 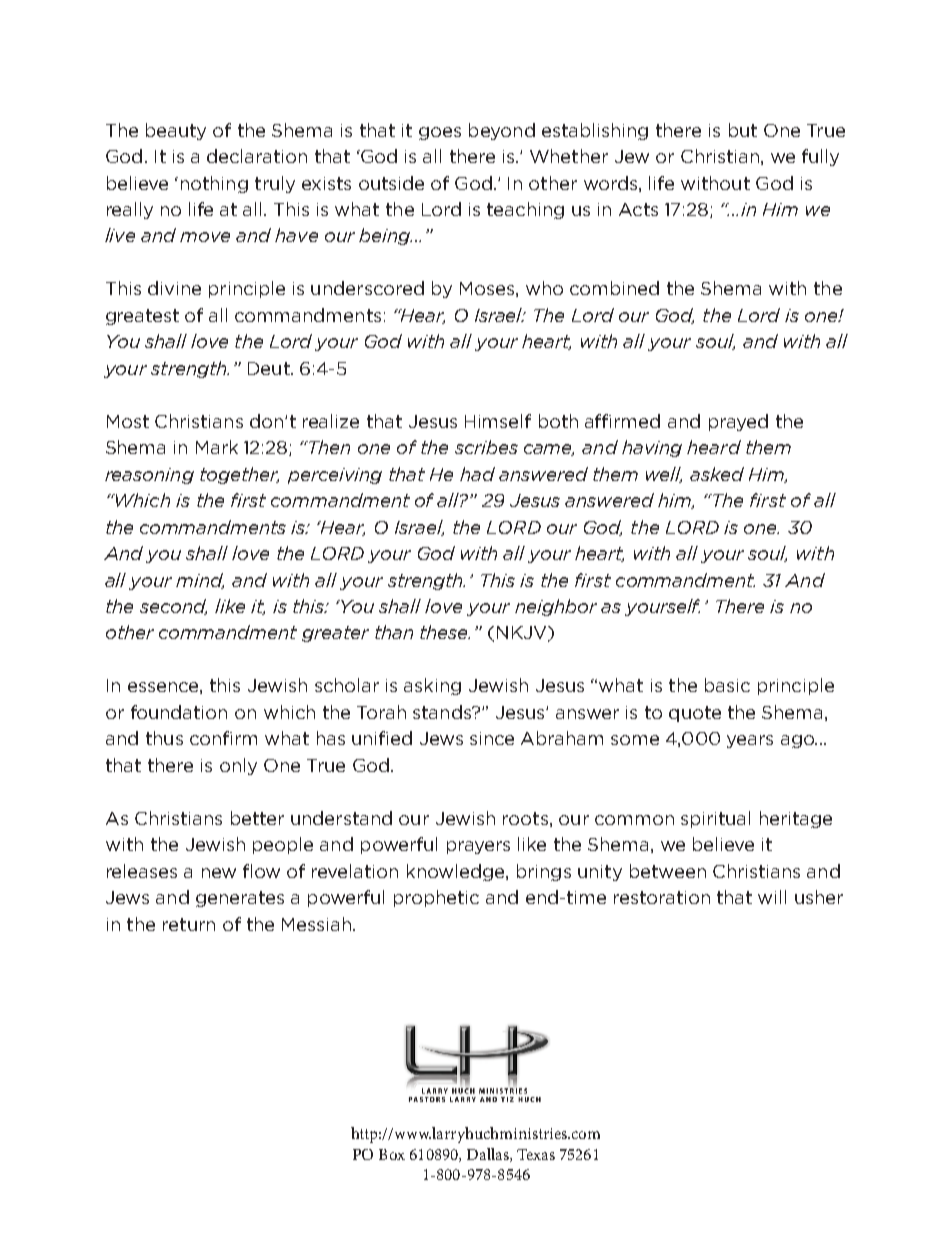 What do you see at coordinates (445, 632) in the page?
I see `these` at bounding box center [445, 632].
